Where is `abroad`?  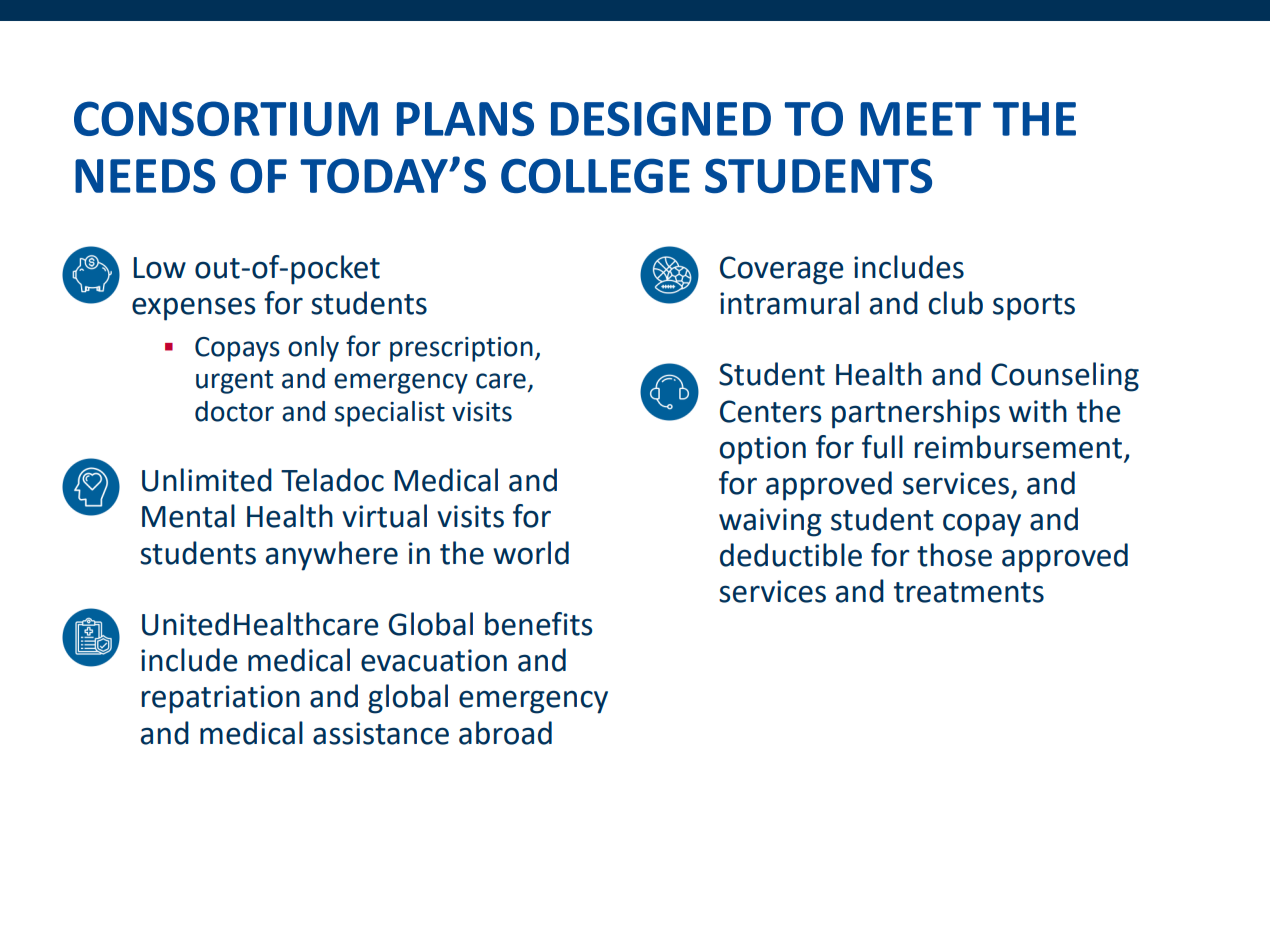 abroad is located at coordinates (505, 733).
